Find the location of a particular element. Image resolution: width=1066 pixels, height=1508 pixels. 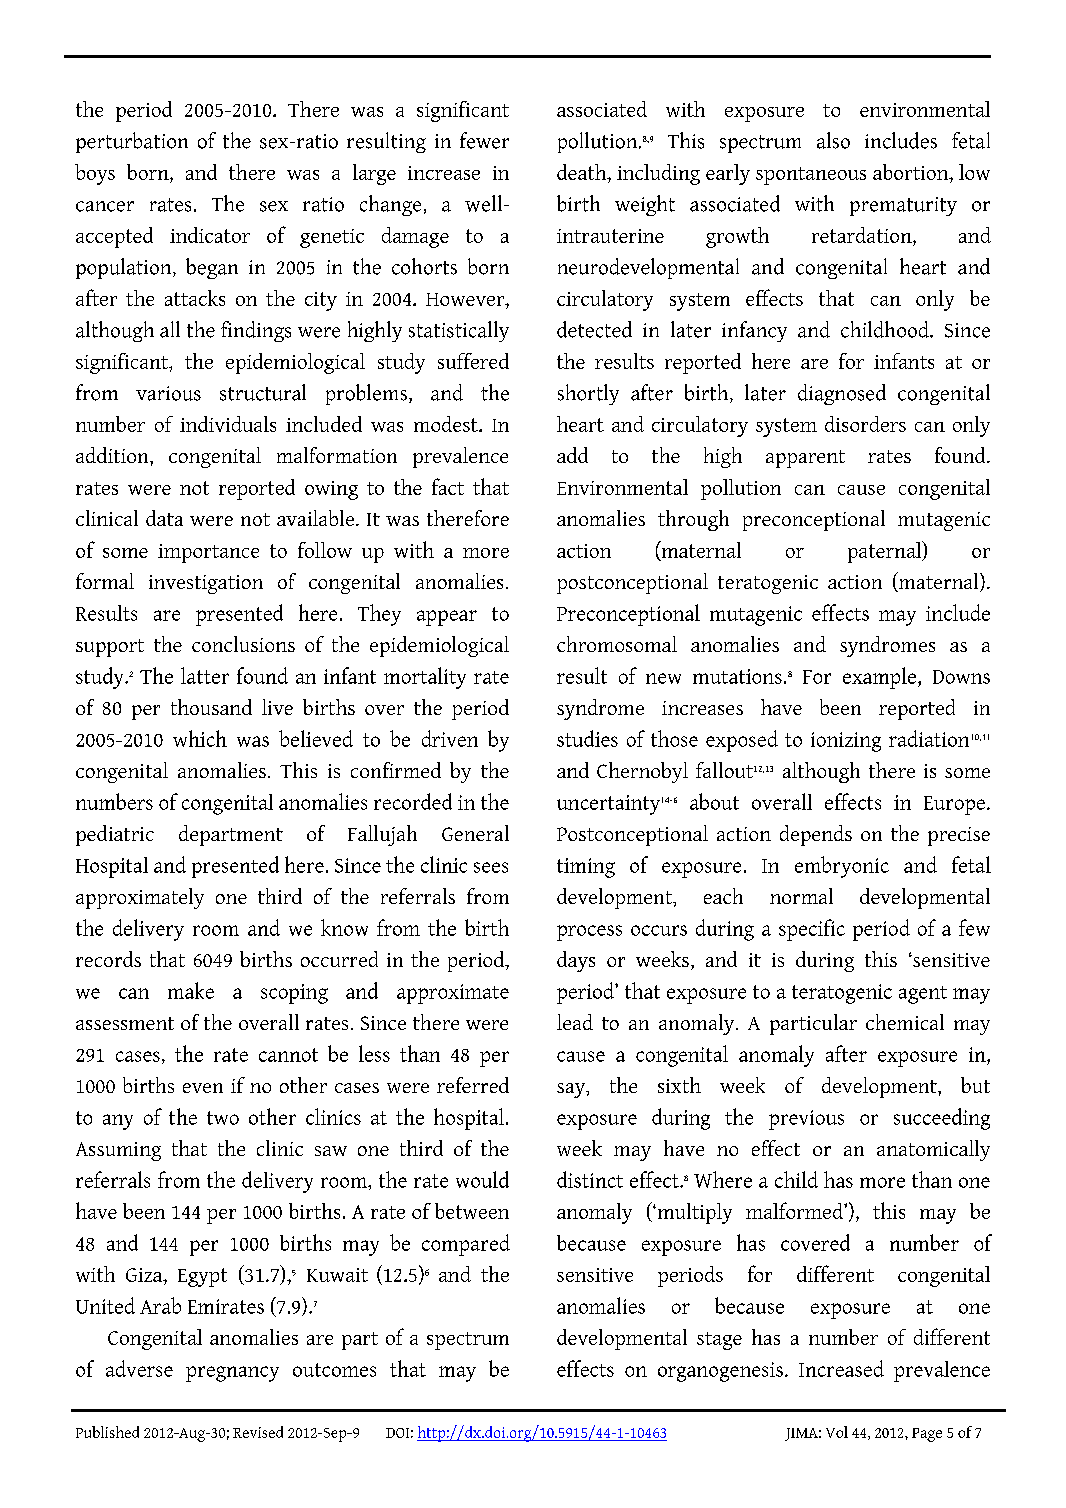

perturbation is located at coordinates (132, 142).
